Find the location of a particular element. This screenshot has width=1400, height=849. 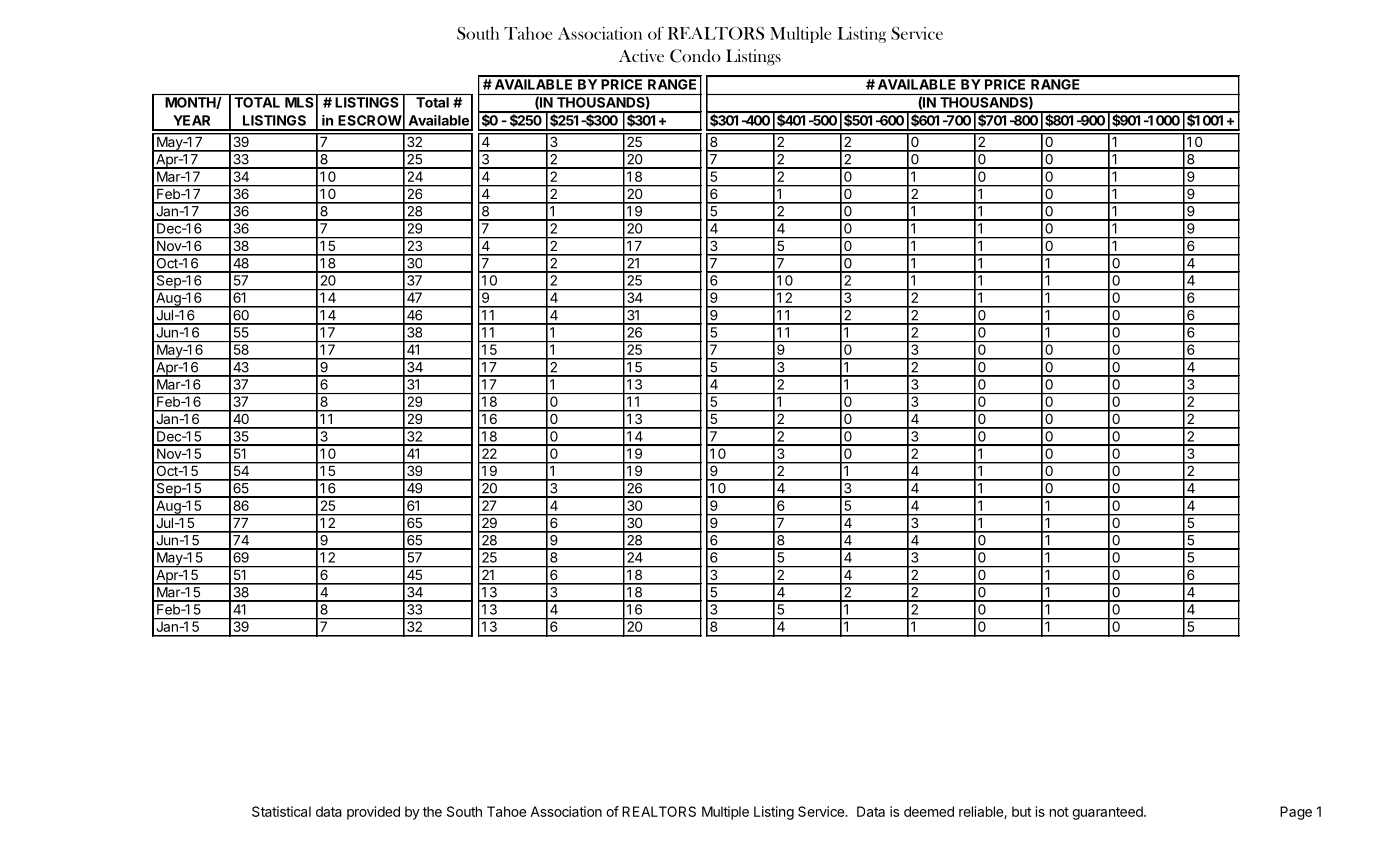

Active is located at coordinates (641, 55).
